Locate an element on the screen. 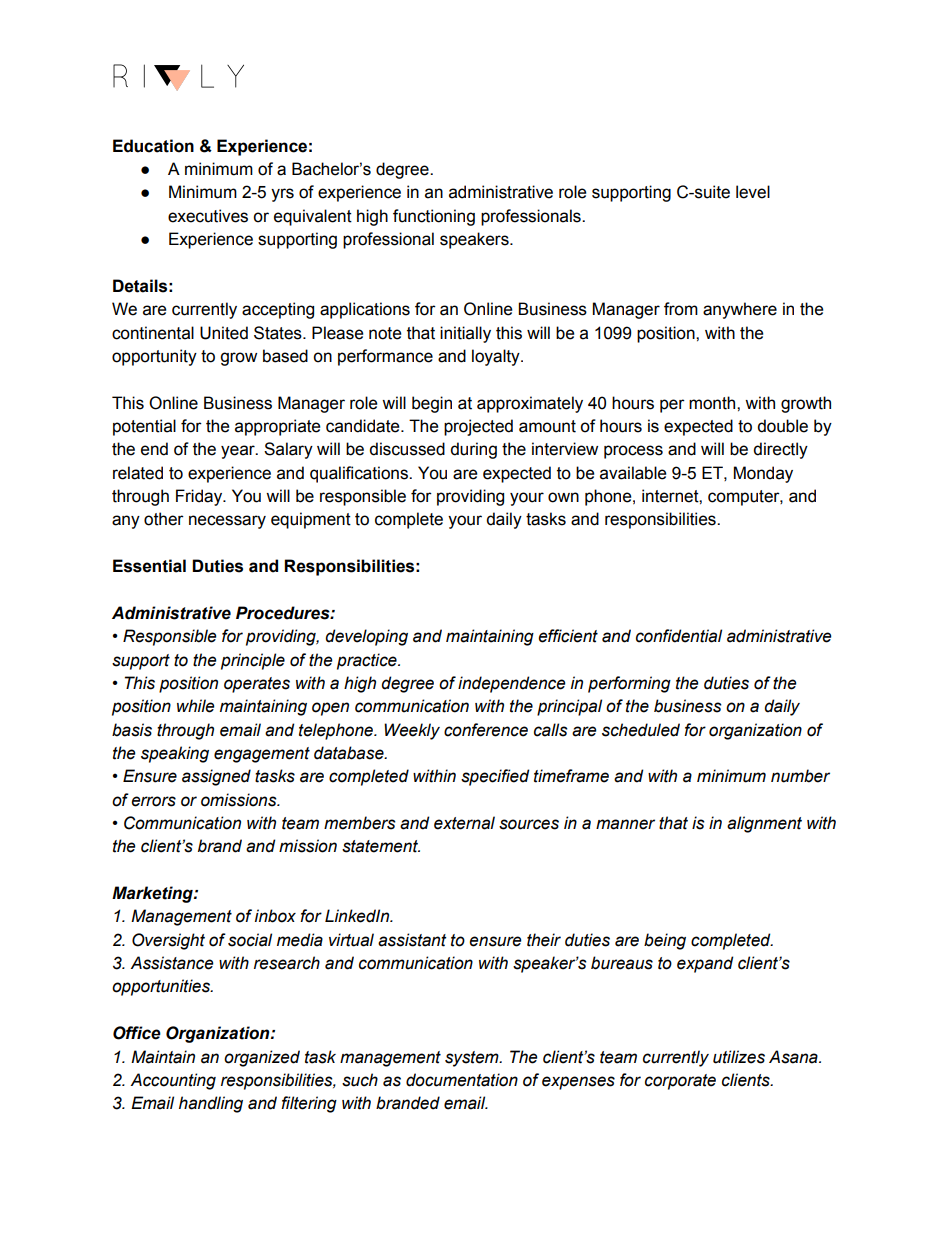 The width and height of the screenshot is (952, 1233). Monday is located at coordinates (763, 474).
